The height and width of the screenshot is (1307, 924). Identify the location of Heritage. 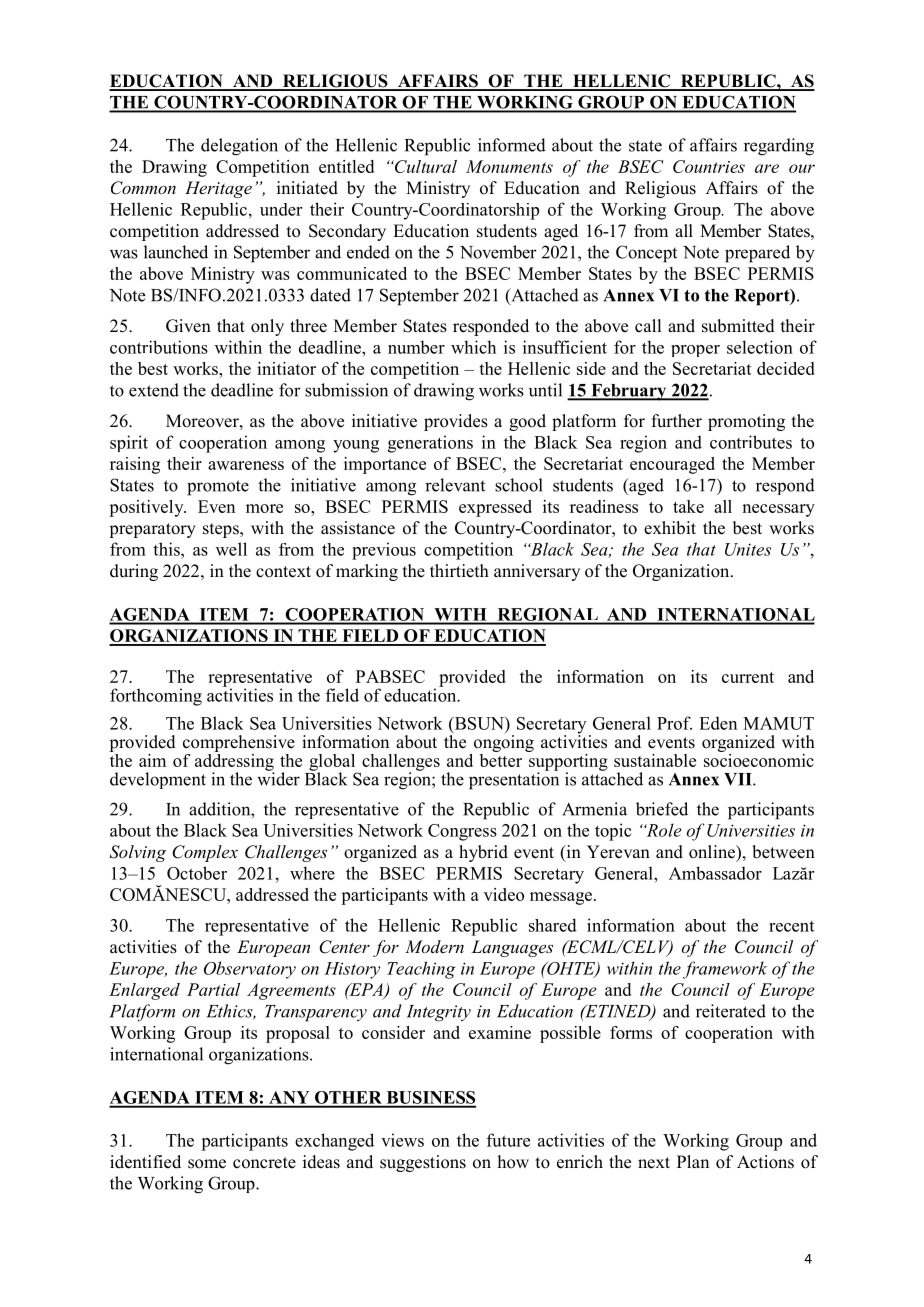
(218, 189).
